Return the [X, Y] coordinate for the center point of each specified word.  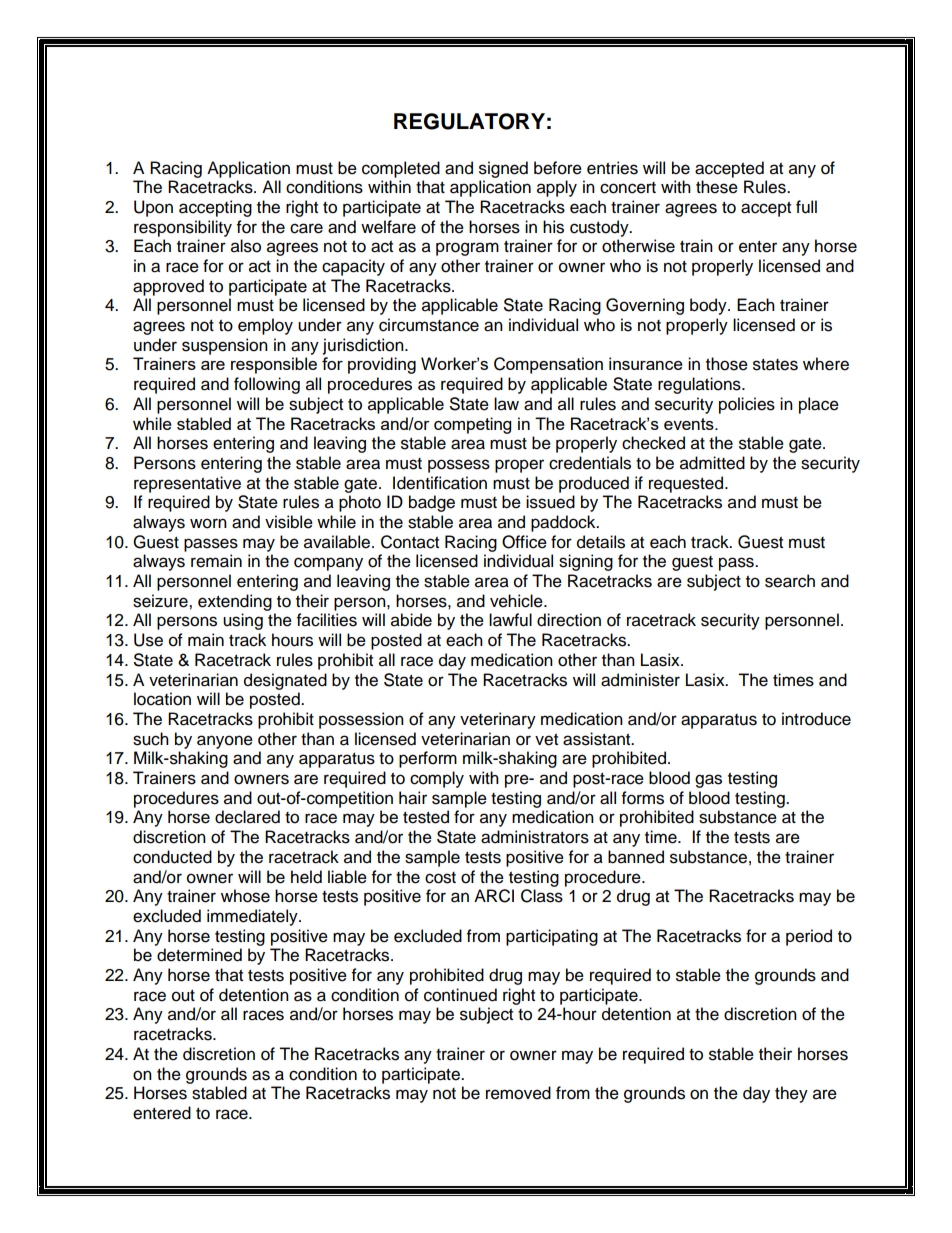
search [790, 581]
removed [518, 1093]
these [717, 187]
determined [199, 955]
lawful [510, 620]
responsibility [183, 228]
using [243, 621]
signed [503, 169]
